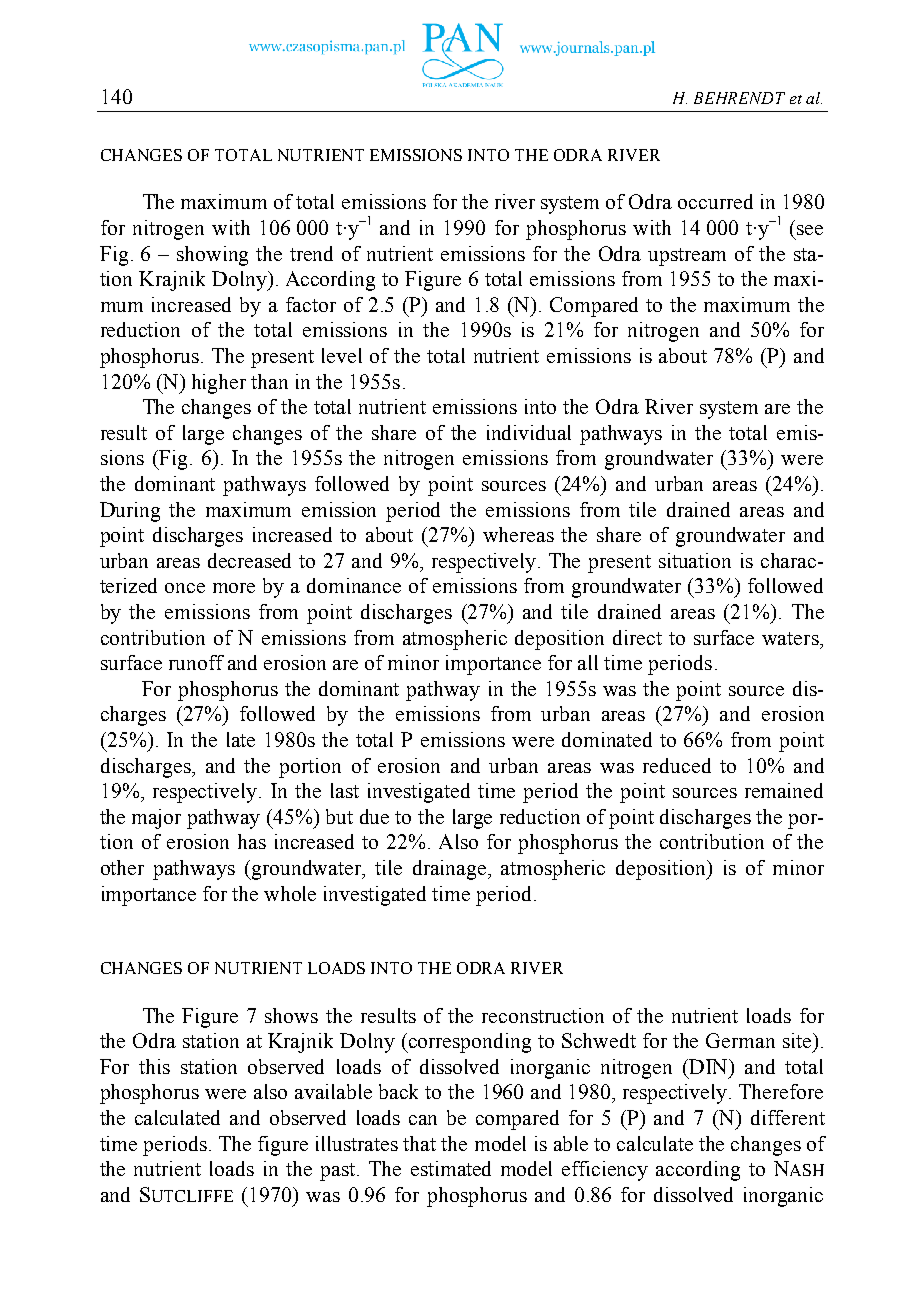 This screenshot has height=1310, width=924. Describe the element at coordinates (196, 662) in the screenshot. I see `runoff` at that location.
